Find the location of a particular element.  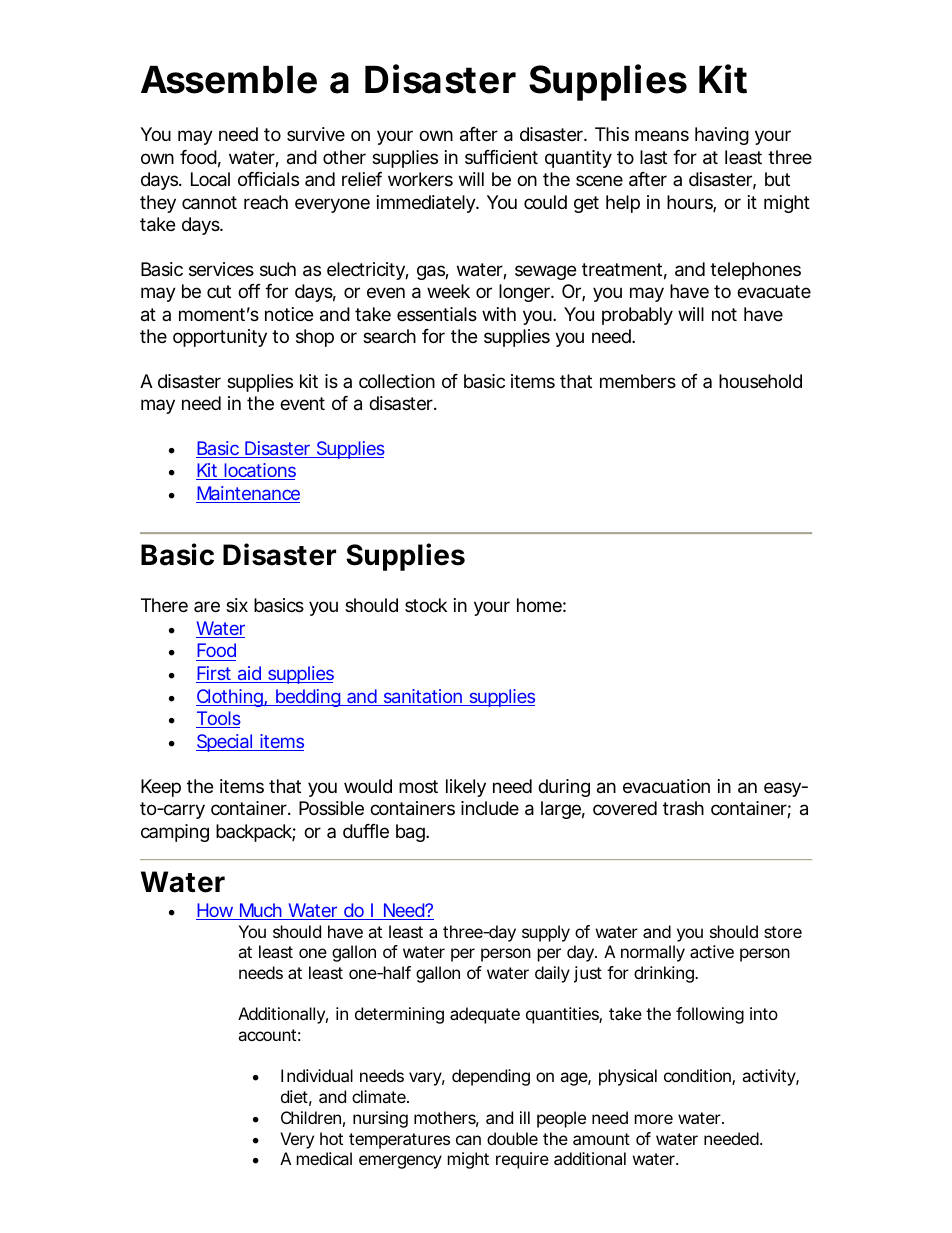

collection is located at coordinates (397, 381).
